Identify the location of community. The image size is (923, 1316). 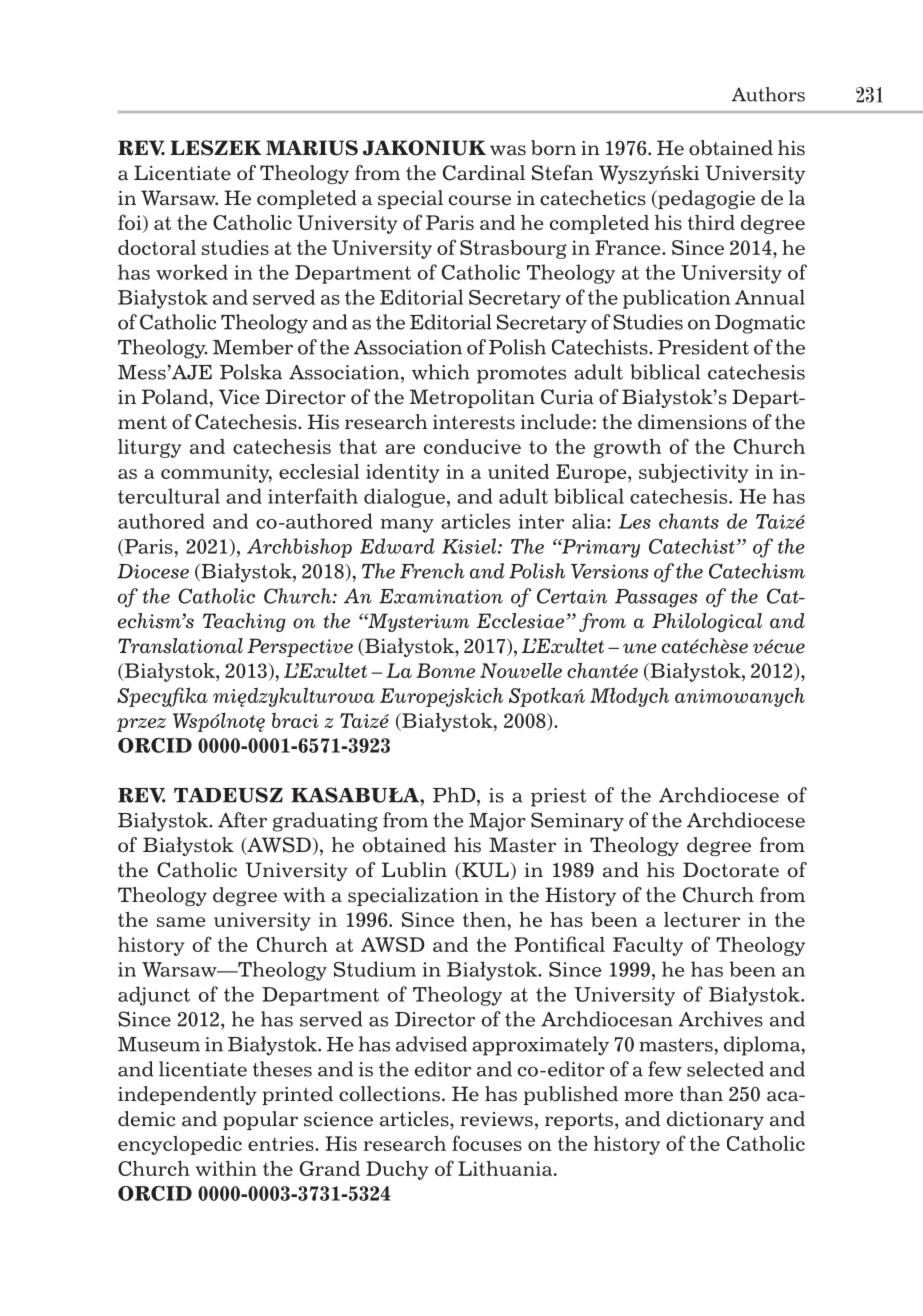
(216, 473).
